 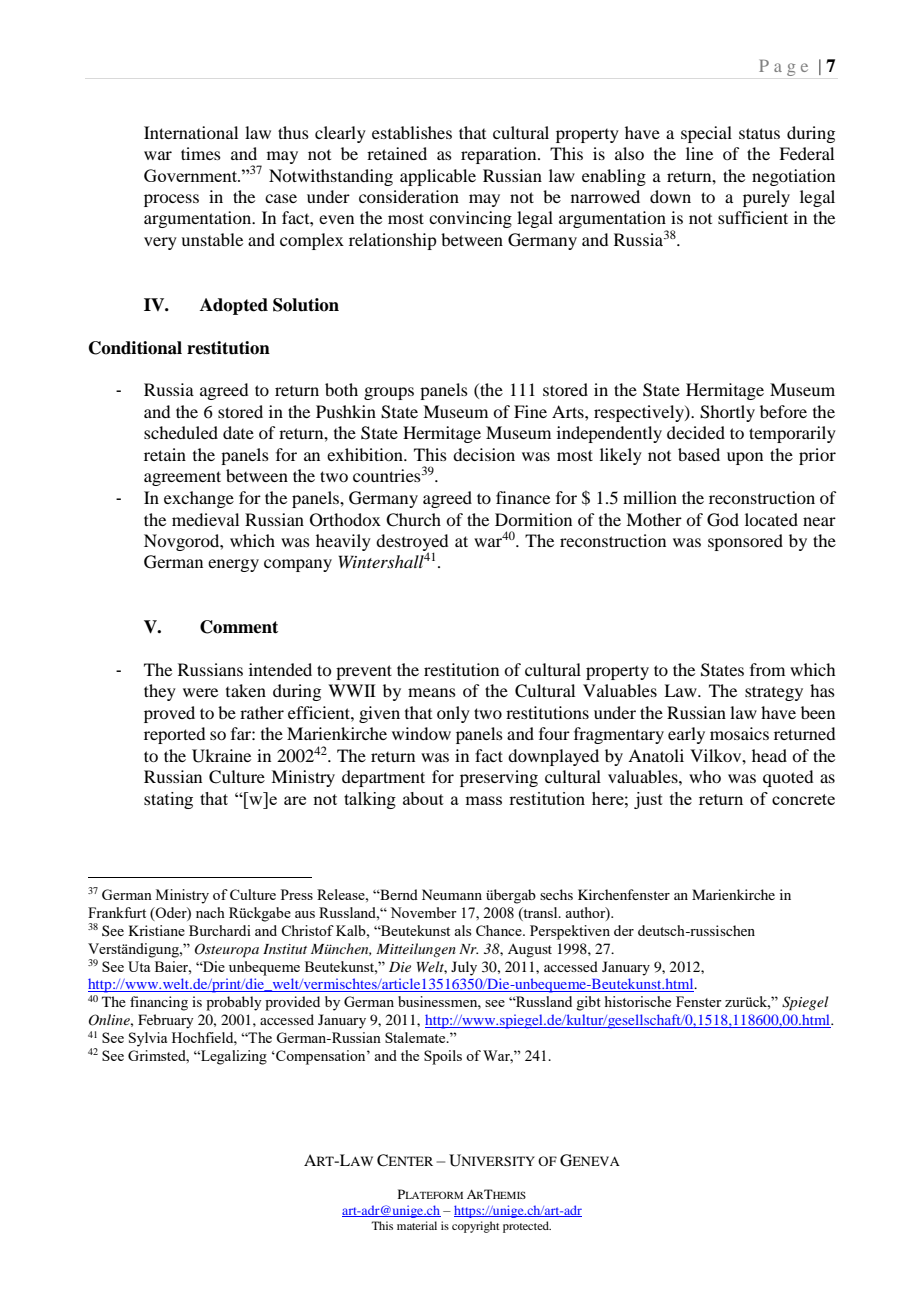 I want to click on from, so click(x=767, y=669).
